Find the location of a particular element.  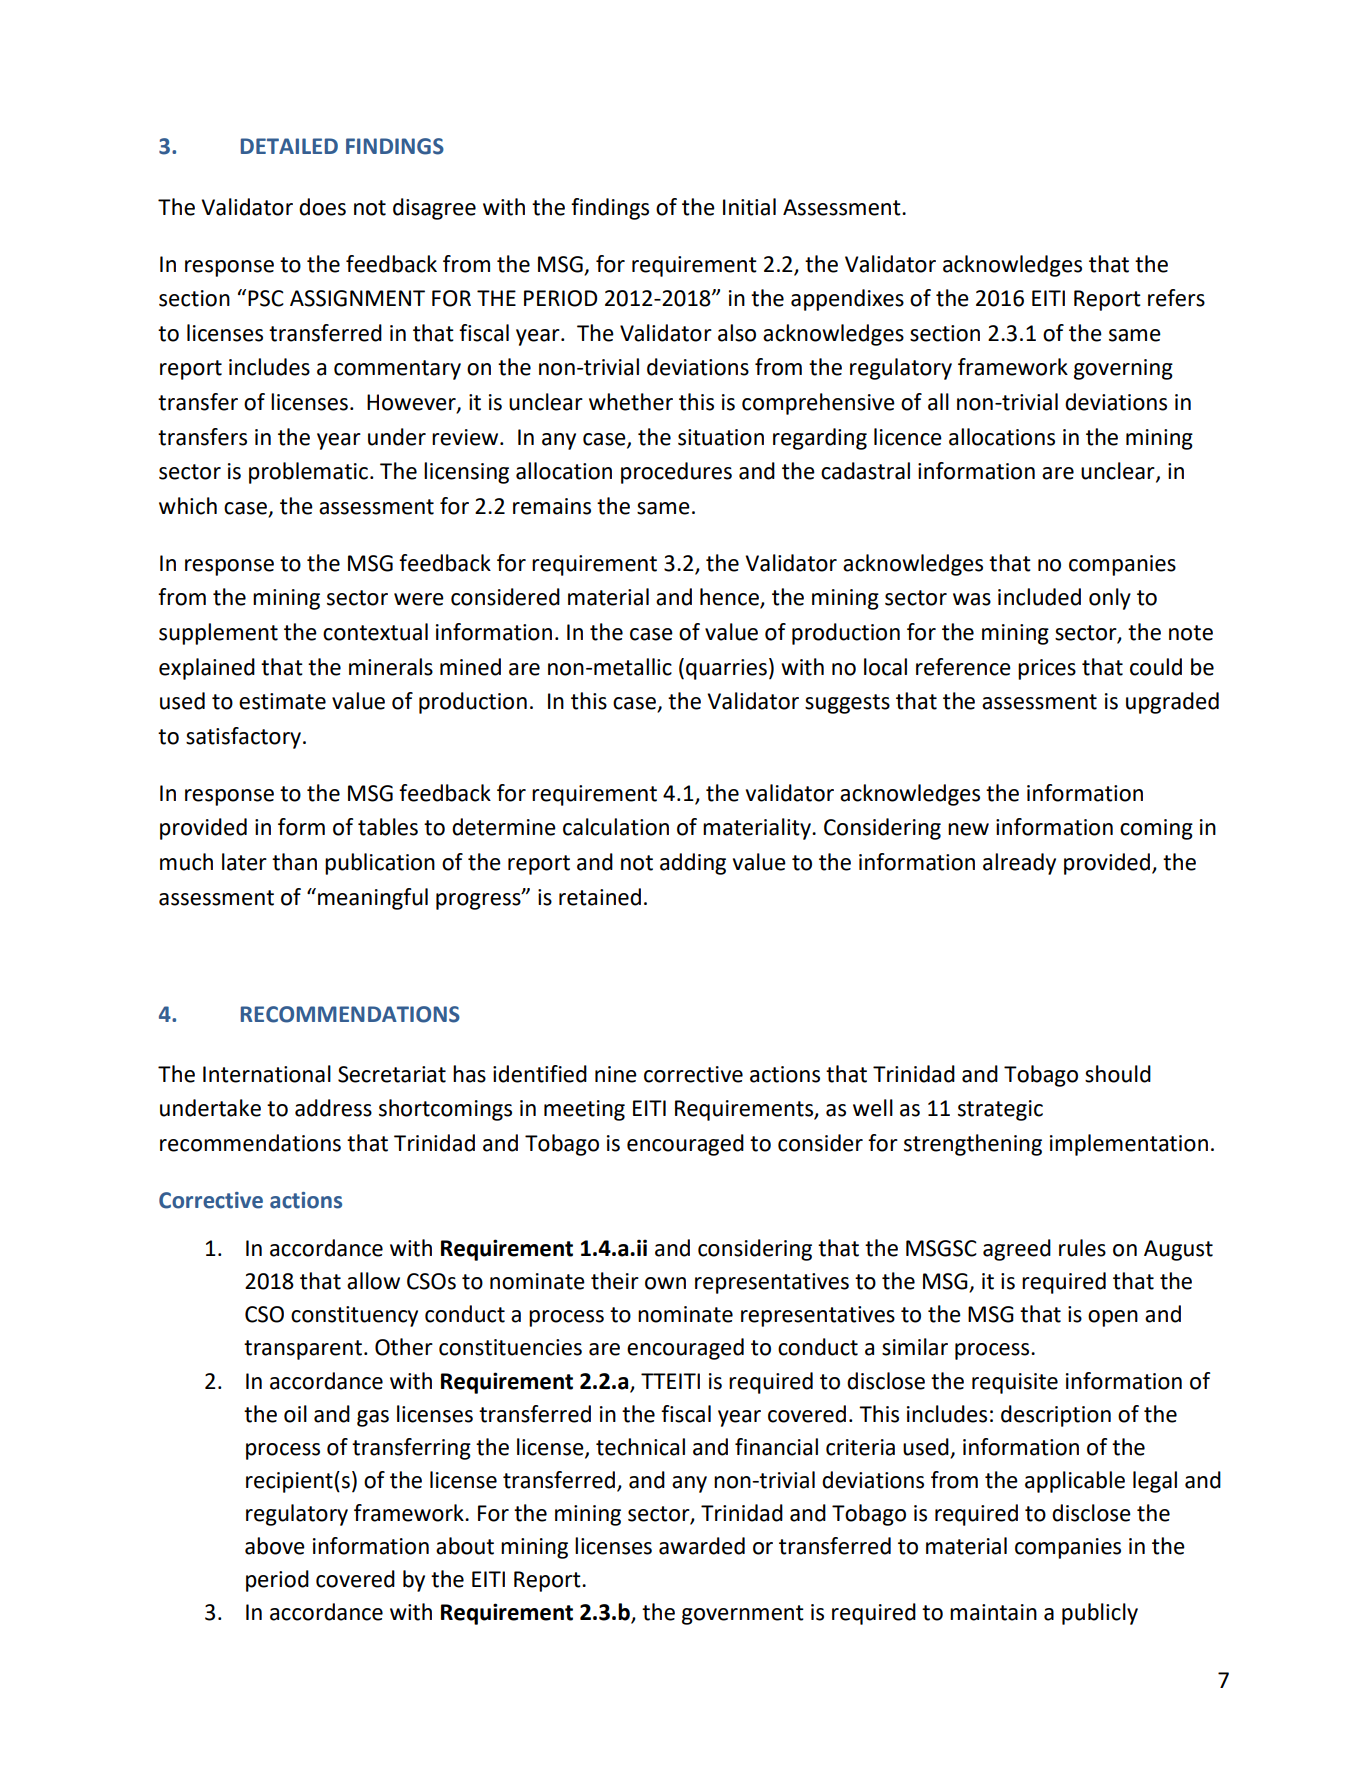

above is located at coordinates (275, 1546).
